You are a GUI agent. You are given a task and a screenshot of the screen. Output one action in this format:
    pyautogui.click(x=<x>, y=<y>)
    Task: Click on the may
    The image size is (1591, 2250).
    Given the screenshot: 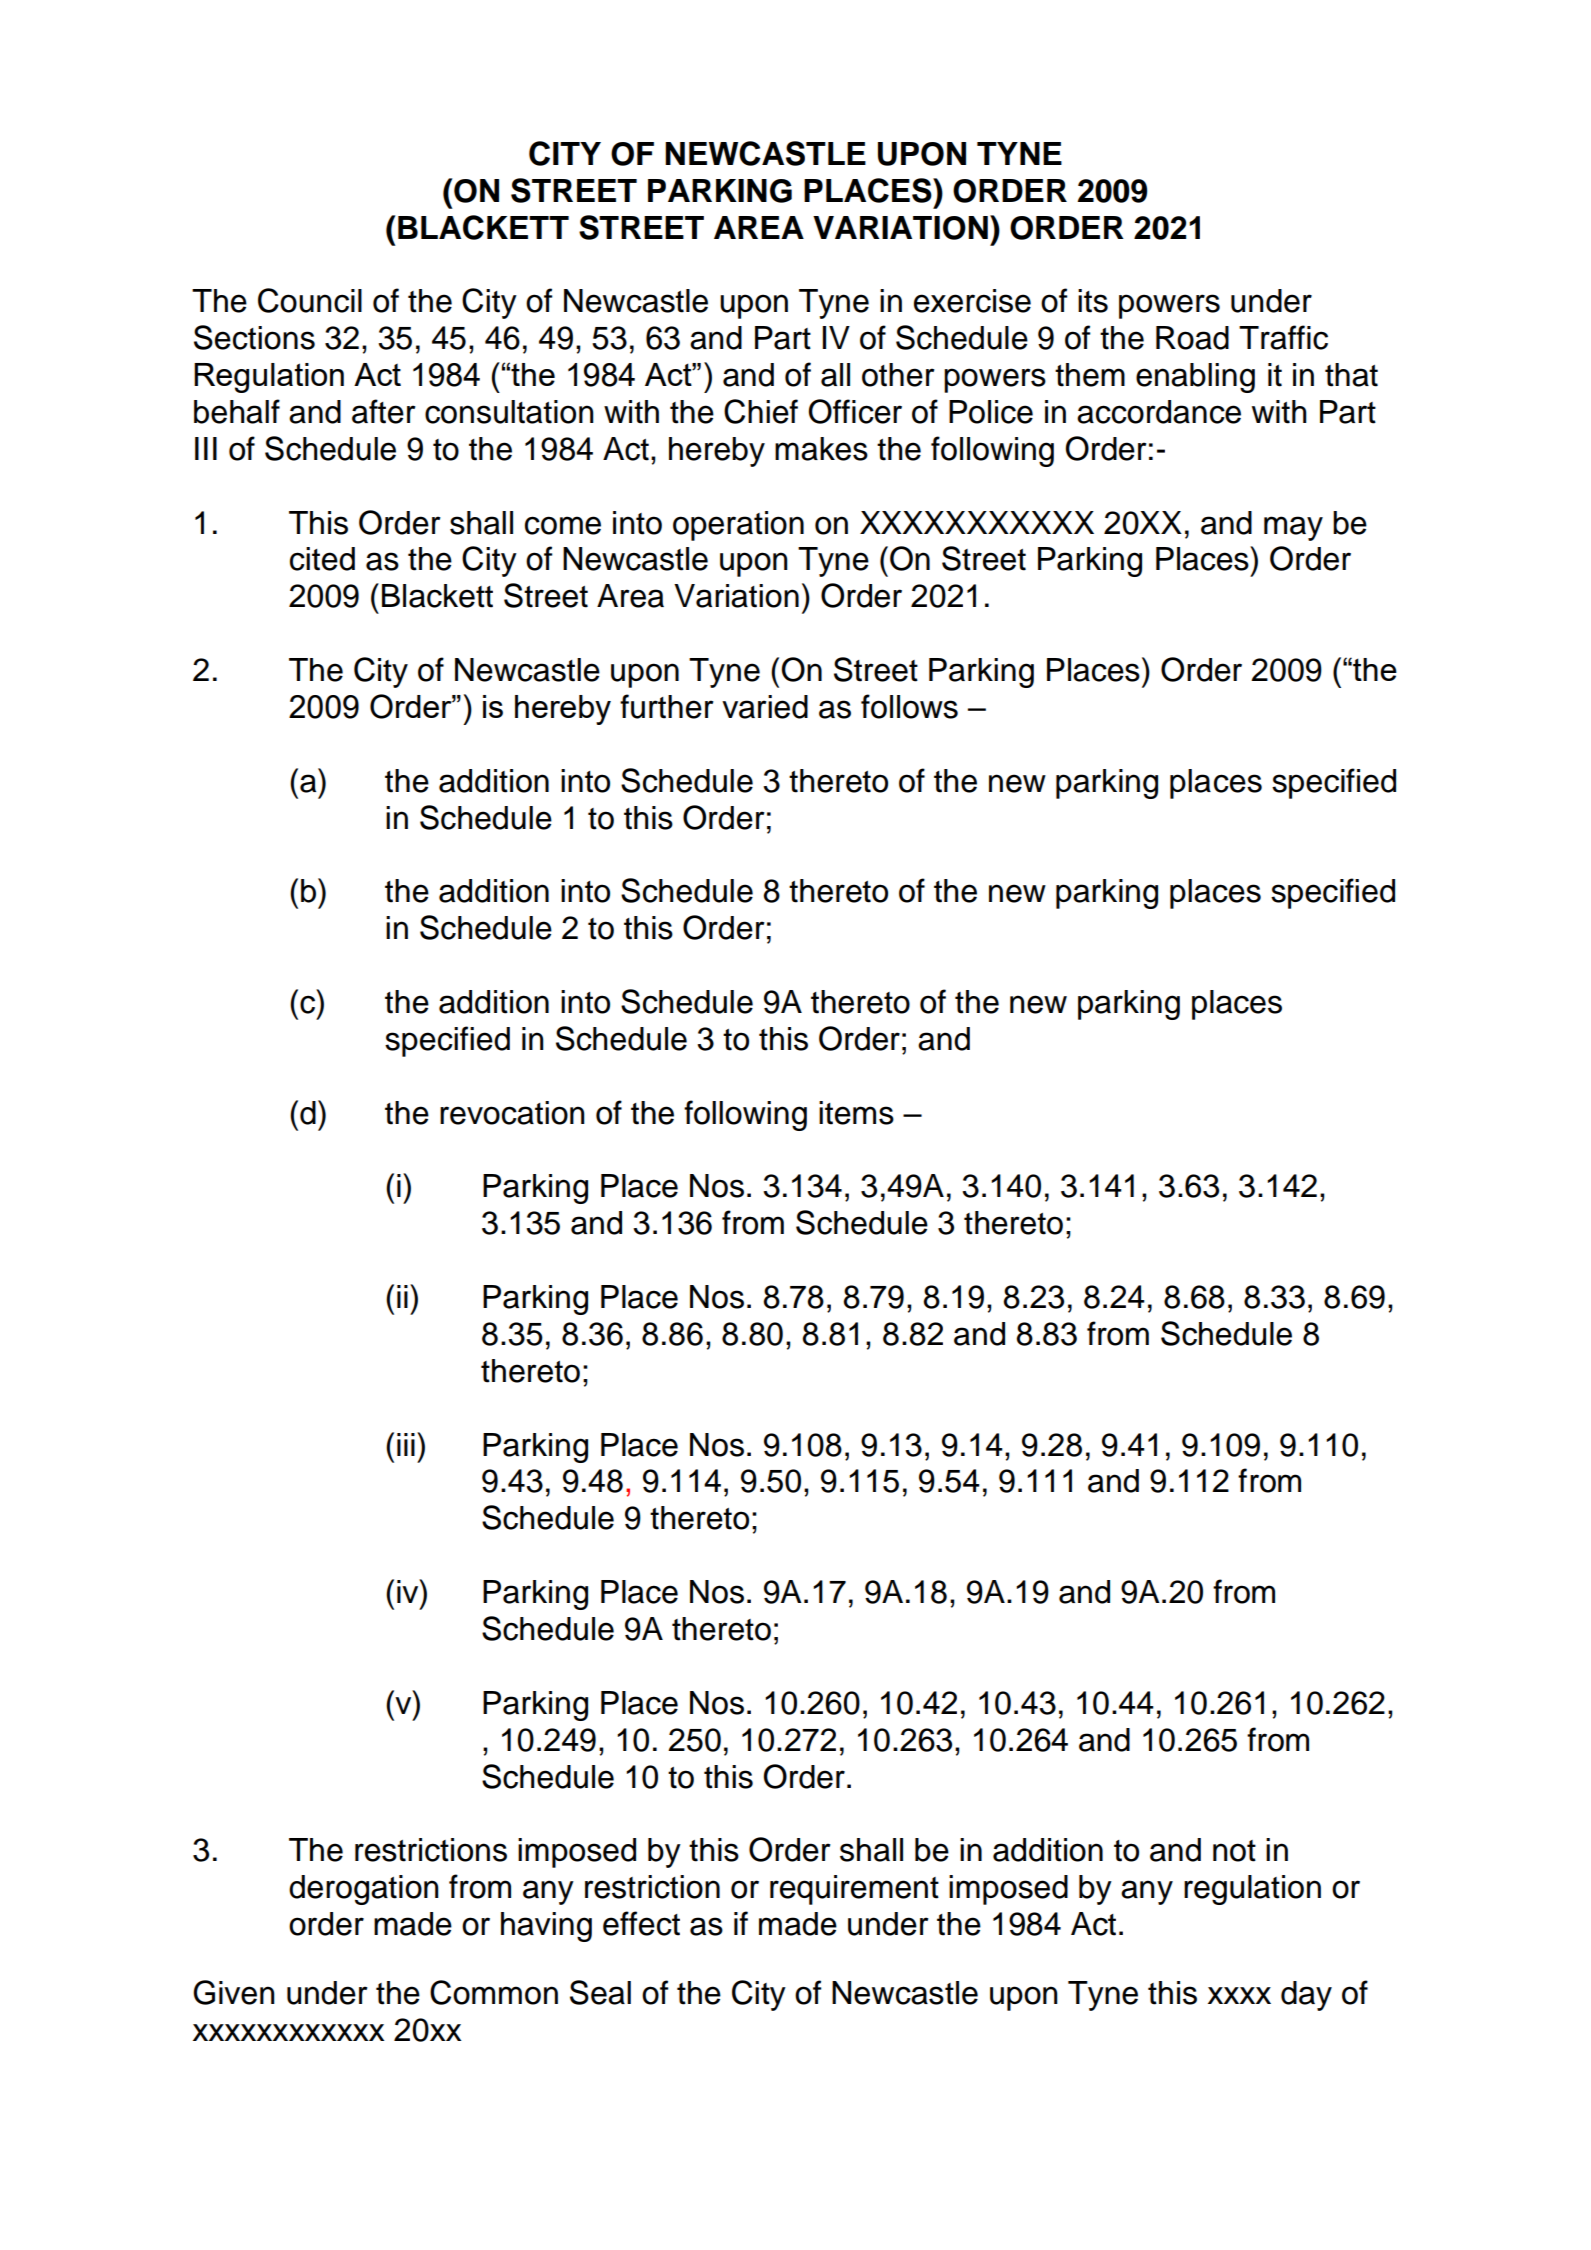 What is the action you would take?
    pyautogui.click(x=1293, y=528)
